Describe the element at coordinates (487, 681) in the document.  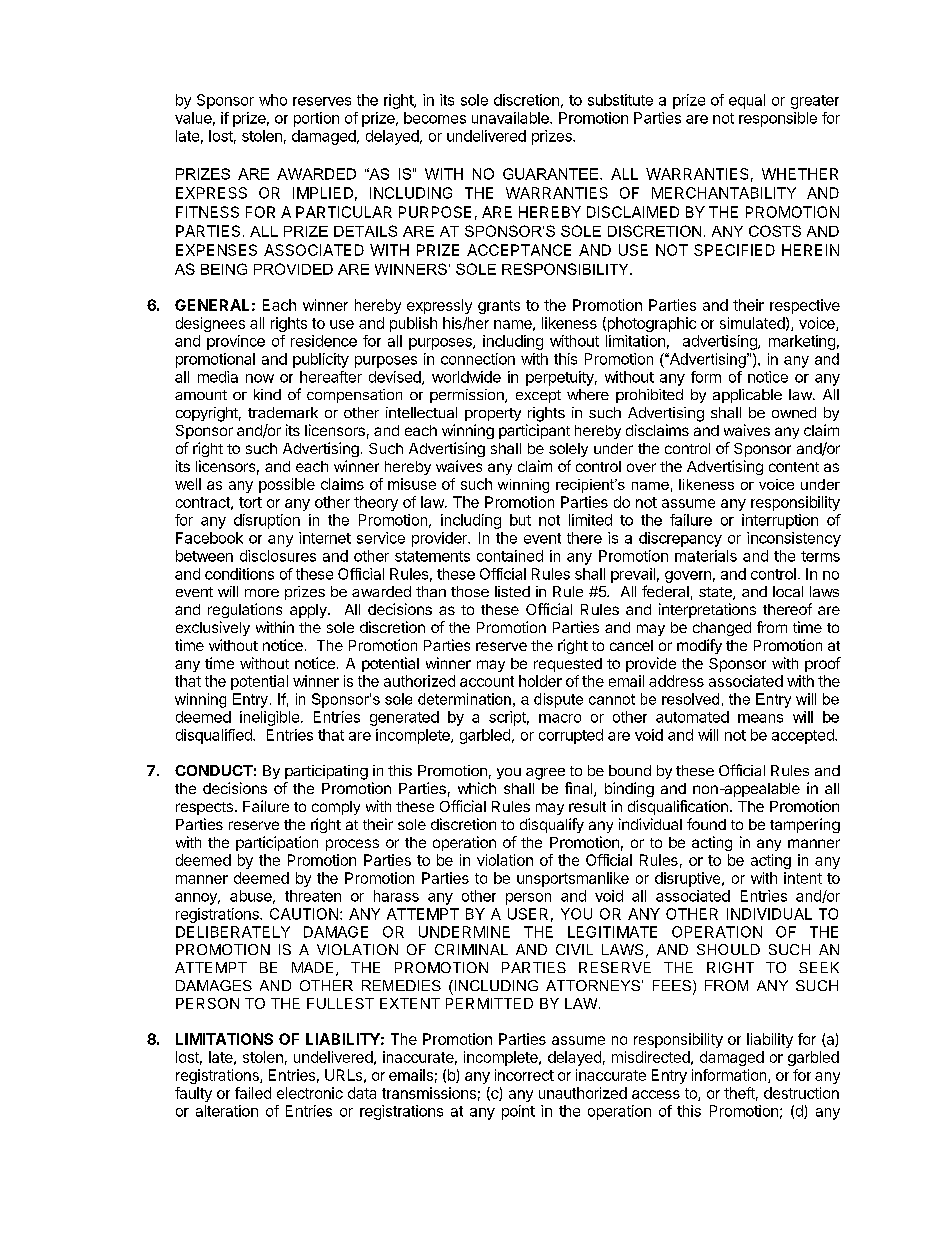
I see `account` at that location.
